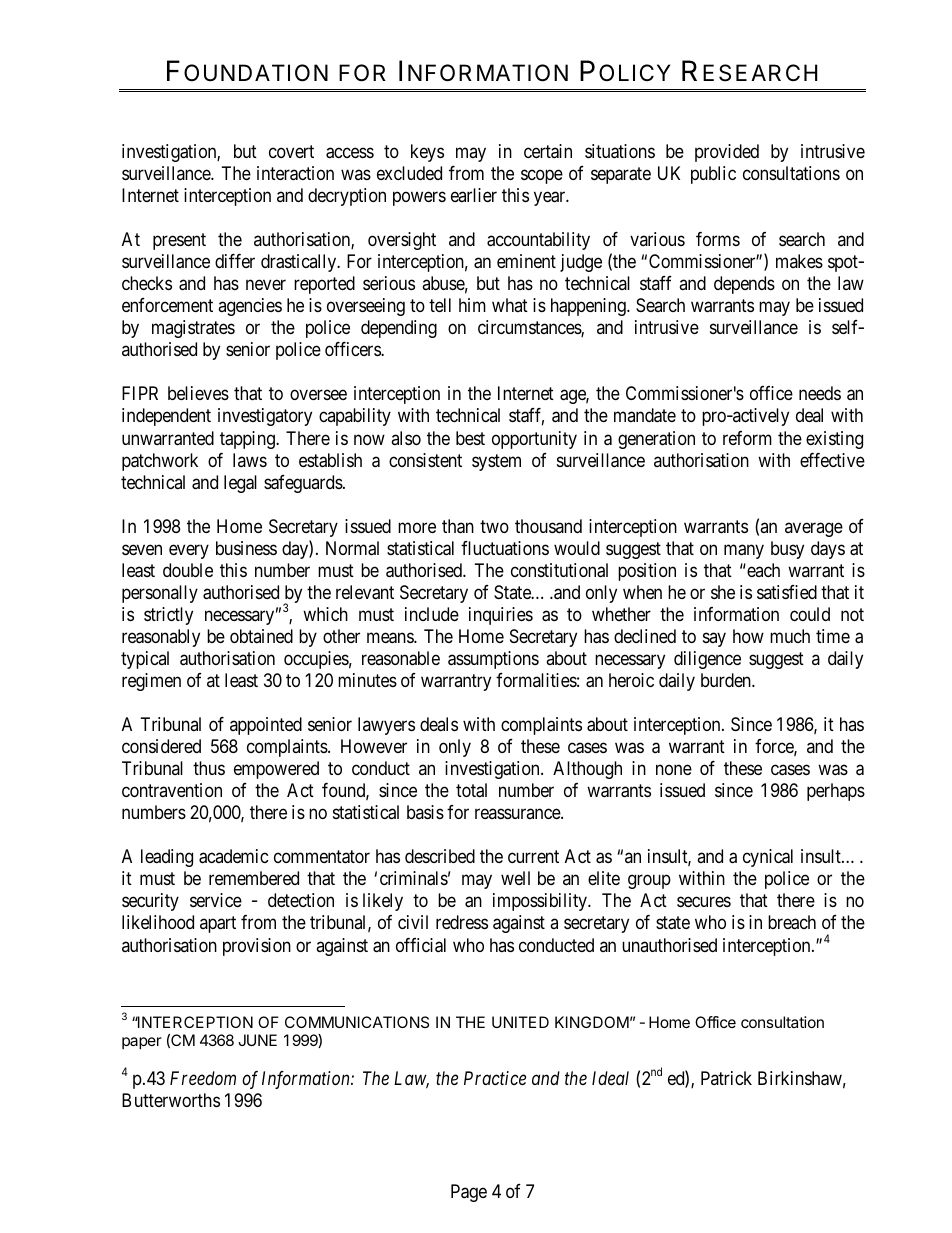 Image resolution: width=952 pixels, height=1233 pixels. What do you see at coordinates (470, 438) in the image?
I see `best` at bounding box center [470, 438].
